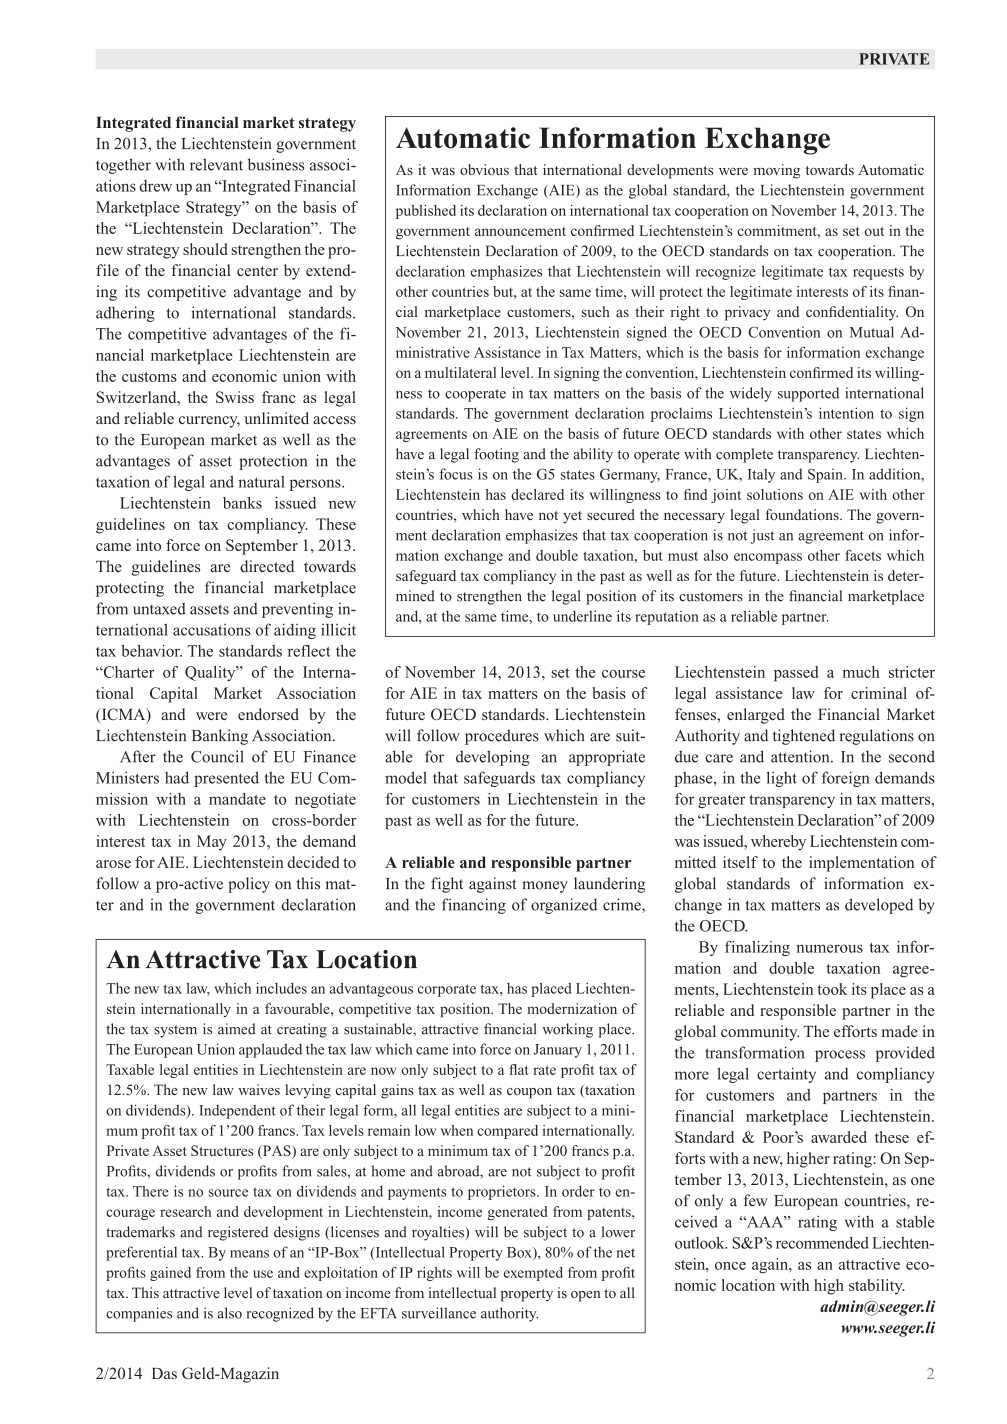  Describe the element at coordinates (164, 1373) in the screenshot. I see `Das` at that location.
